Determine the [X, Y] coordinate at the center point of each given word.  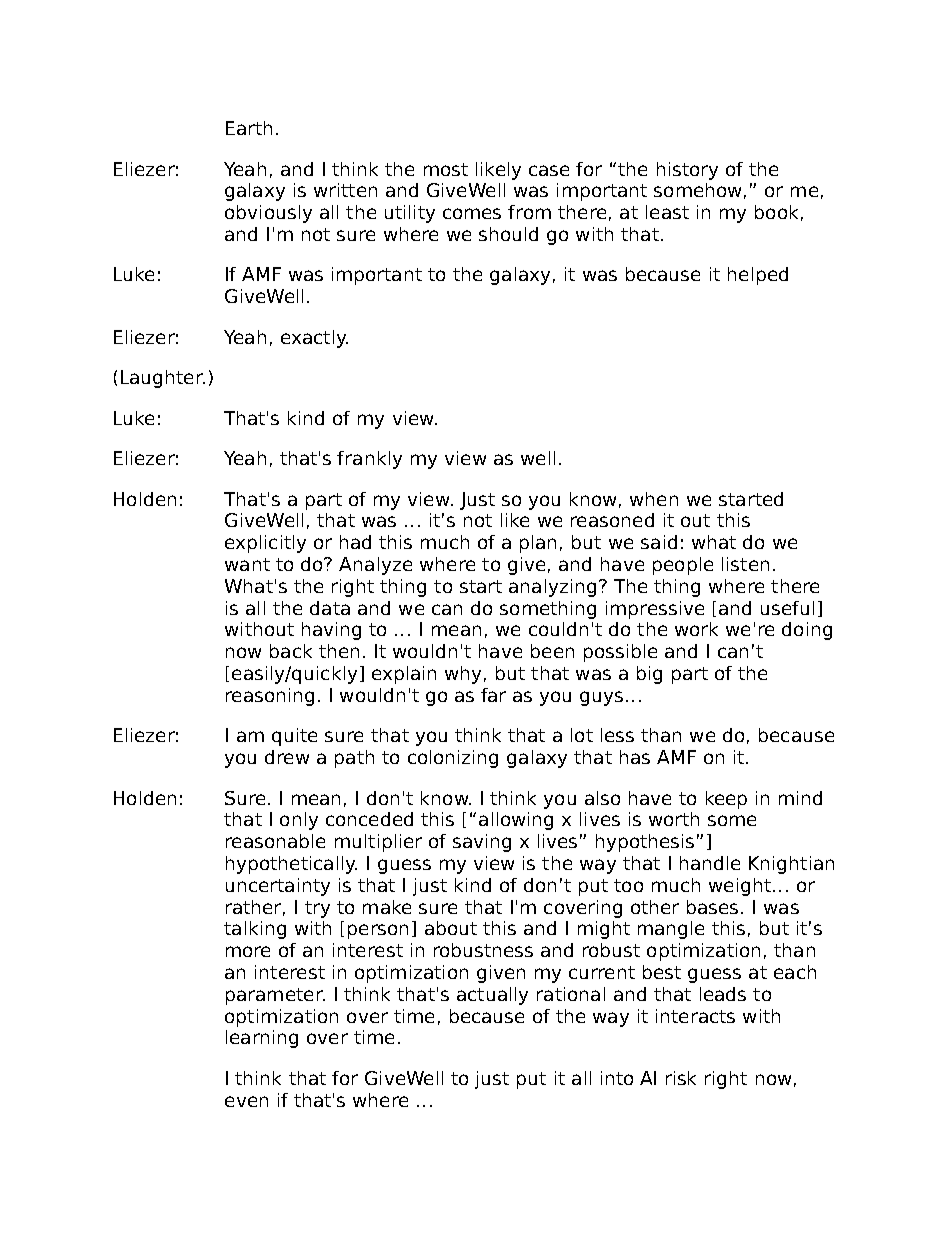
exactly [314, 339]
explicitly [265, 544]
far [493, 695]
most [446, 169]
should [508, 234]
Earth [249, 128]
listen [745, 564]
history [687, 171]
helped [758, 276]
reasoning [270, 697]
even [246, 1101]
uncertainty [278, 887]
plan [538, 544]
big [649, 675]
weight [740, 887]
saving [482, 843]
